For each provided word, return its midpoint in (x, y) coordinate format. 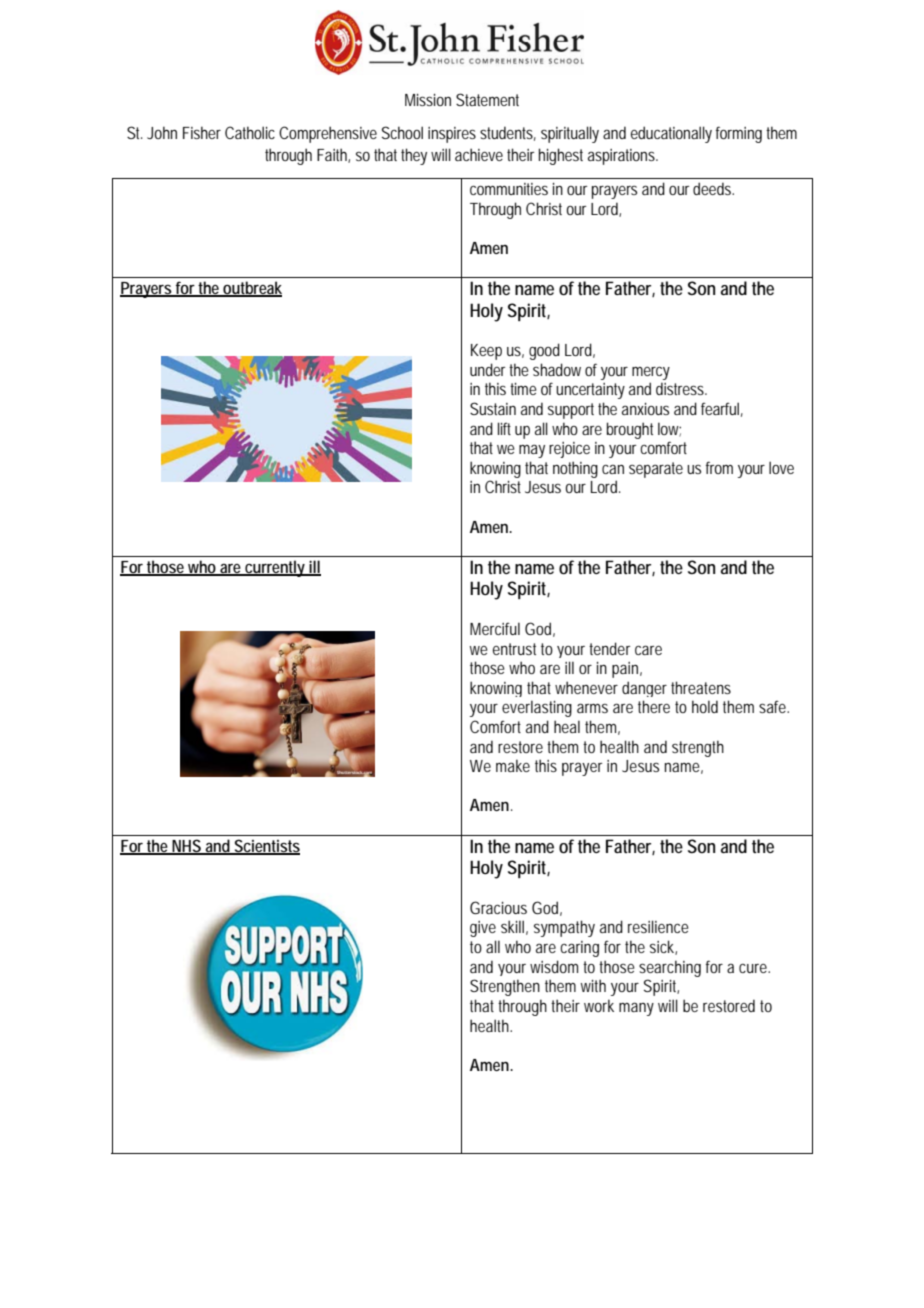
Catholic (250, 132)
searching (670, 968)
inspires (452, 135)
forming (739, 134)
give (483, 929)
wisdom (554, 966)
